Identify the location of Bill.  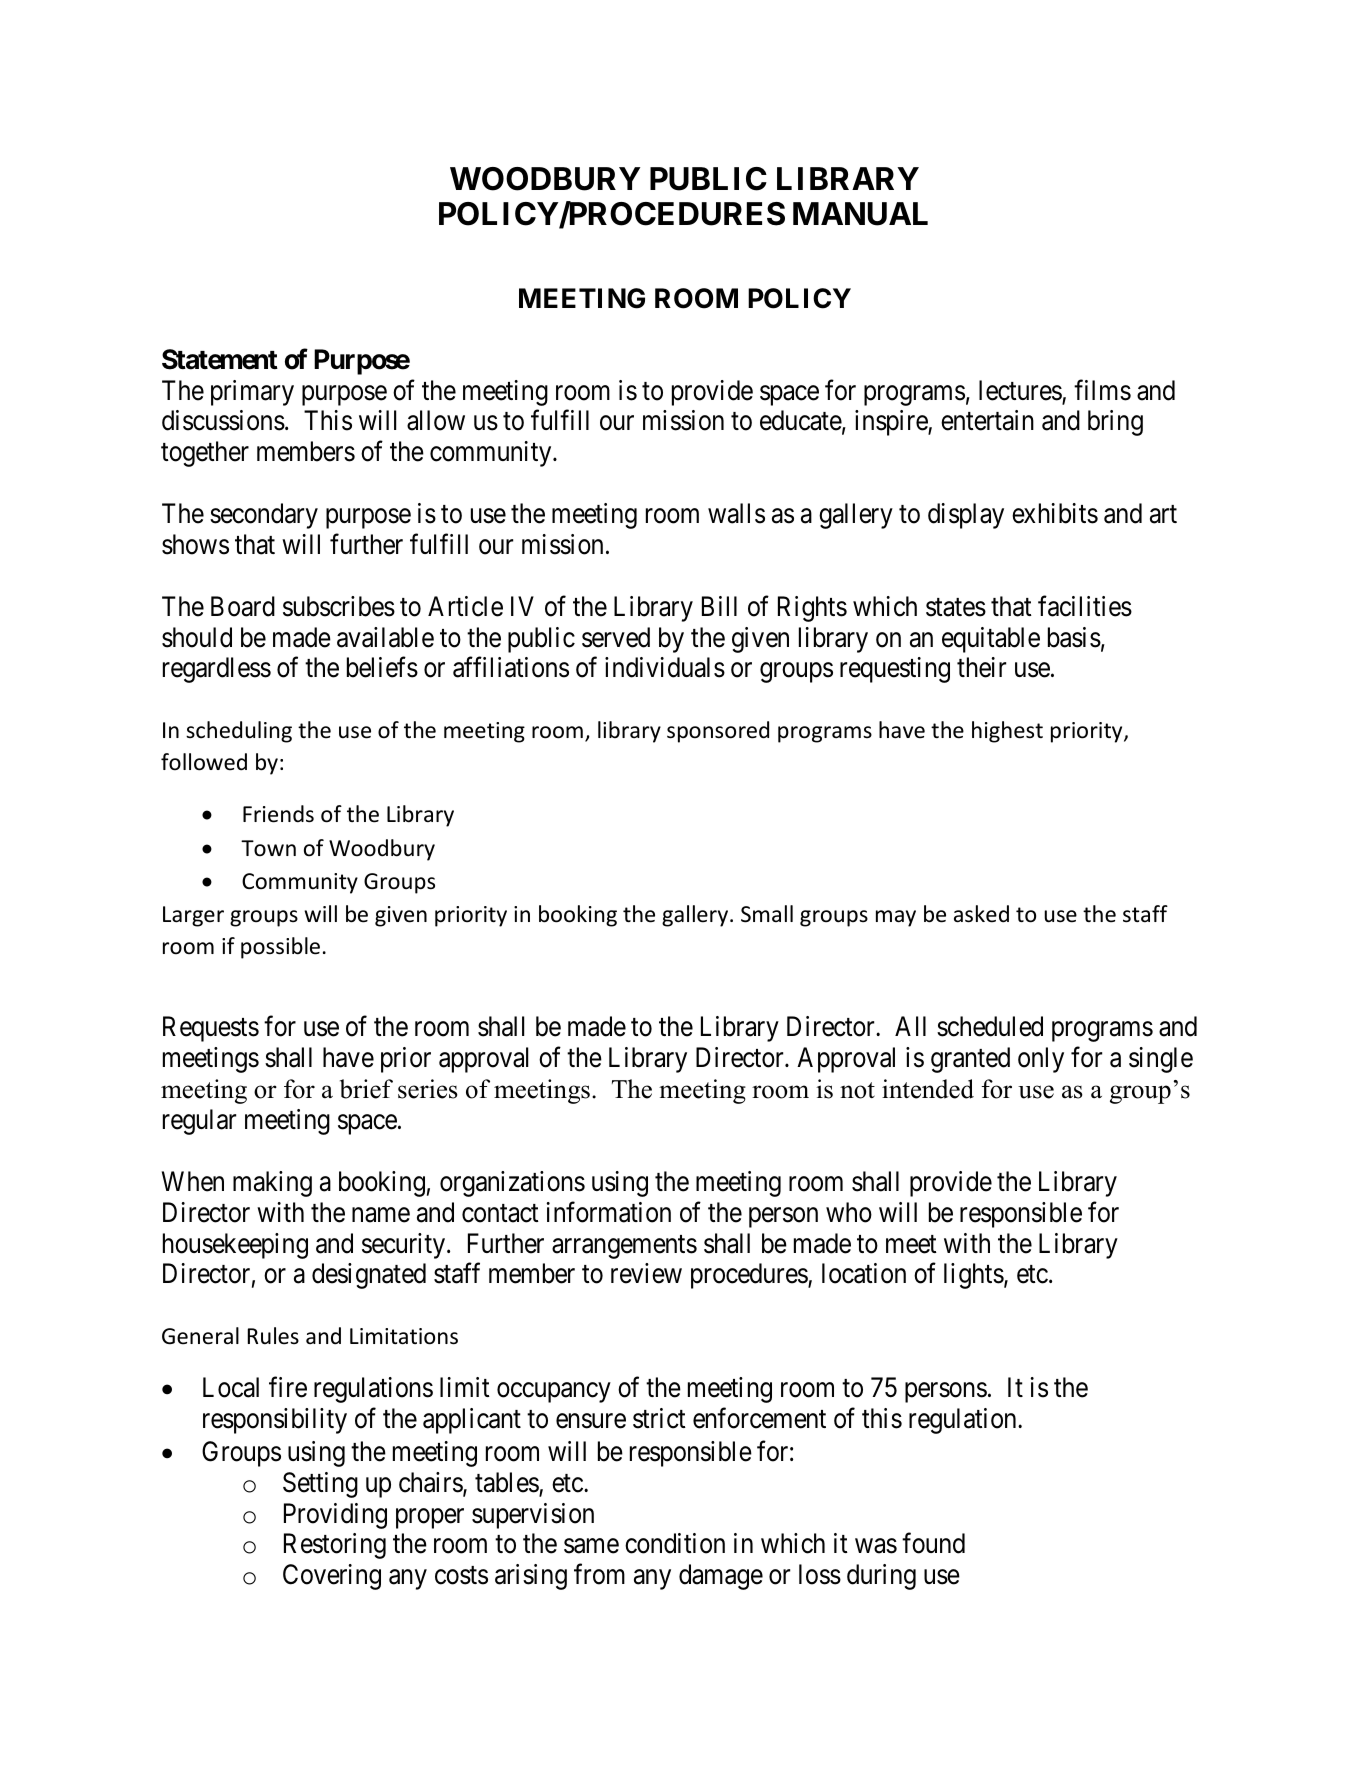
(719, 606).
